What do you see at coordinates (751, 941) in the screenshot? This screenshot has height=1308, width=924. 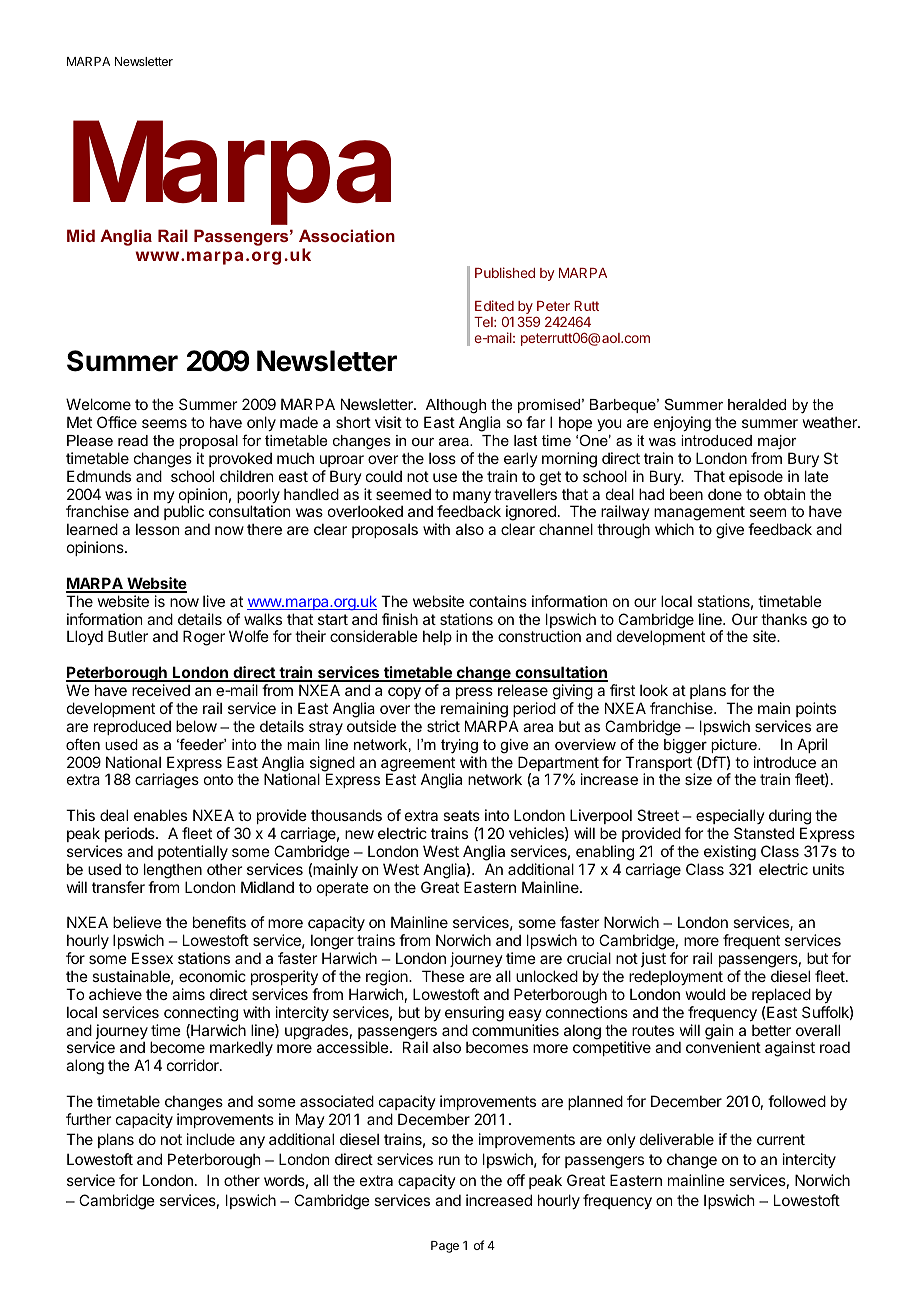 I see `frequent` at bounding box center [751, 941].
